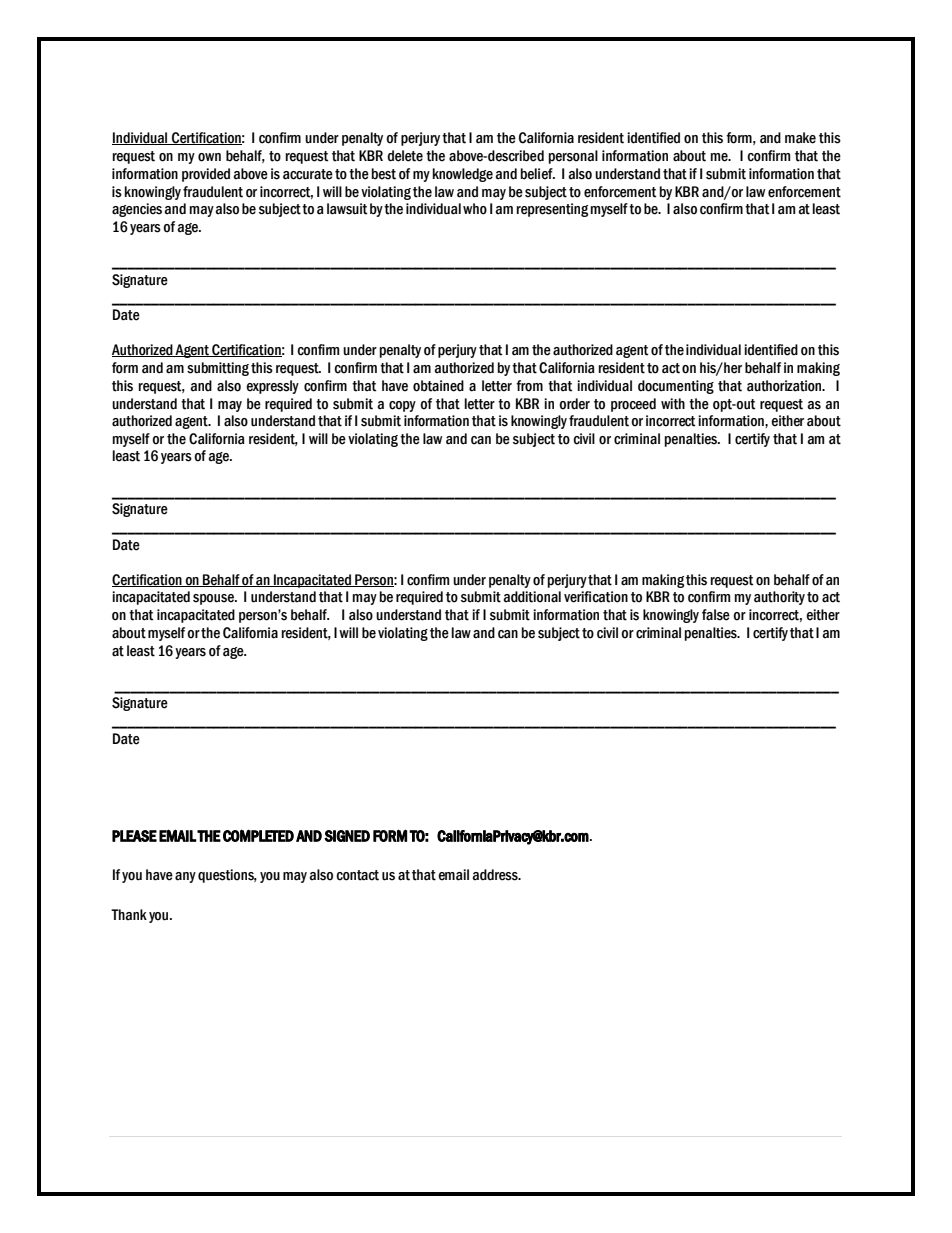 This screenshot has height=1233, width=952. I want to click on with, so click(673, 404).
